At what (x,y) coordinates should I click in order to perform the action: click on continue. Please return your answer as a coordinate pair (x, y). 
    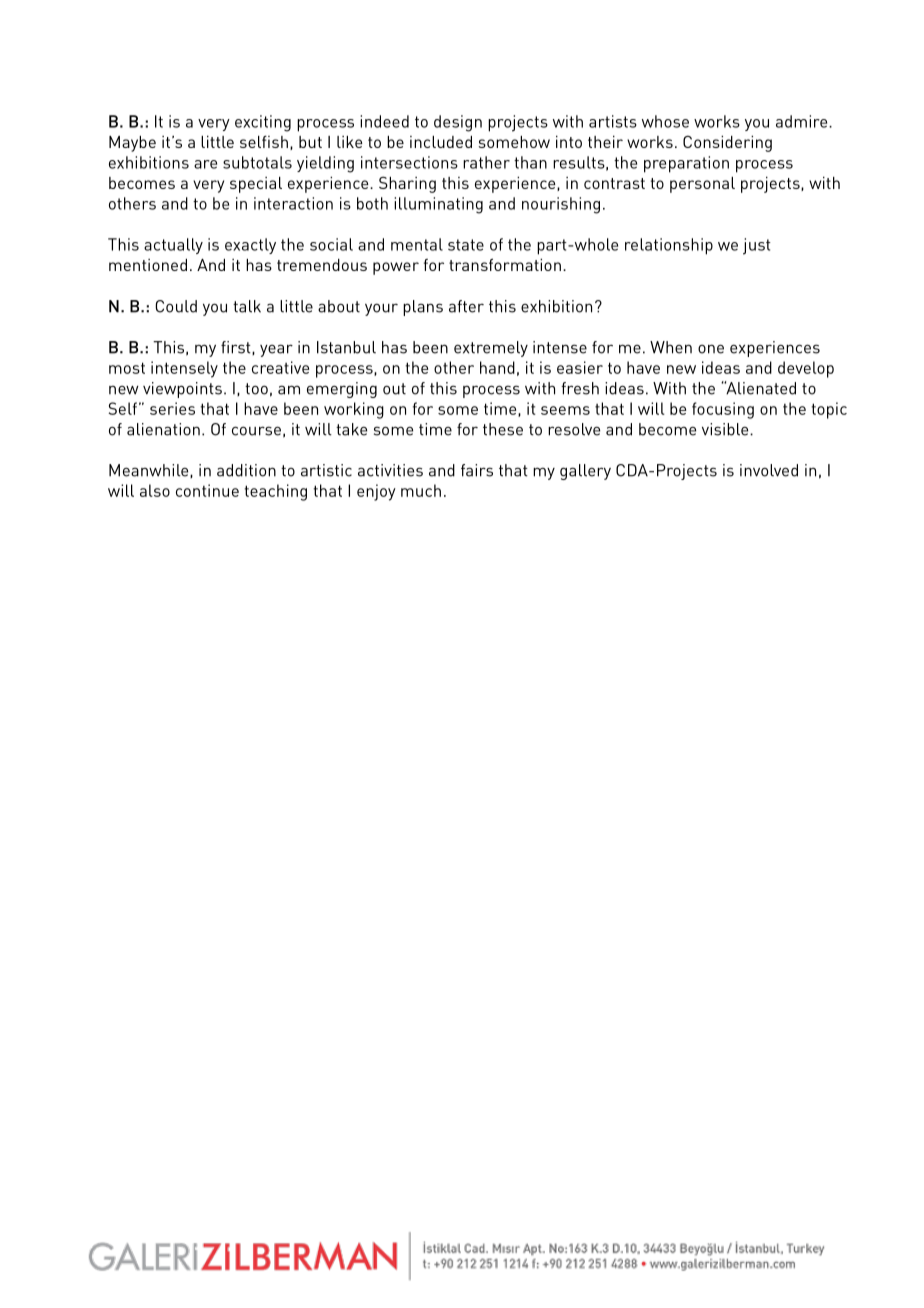
    Looking at the image, I should click on (207, 490).
